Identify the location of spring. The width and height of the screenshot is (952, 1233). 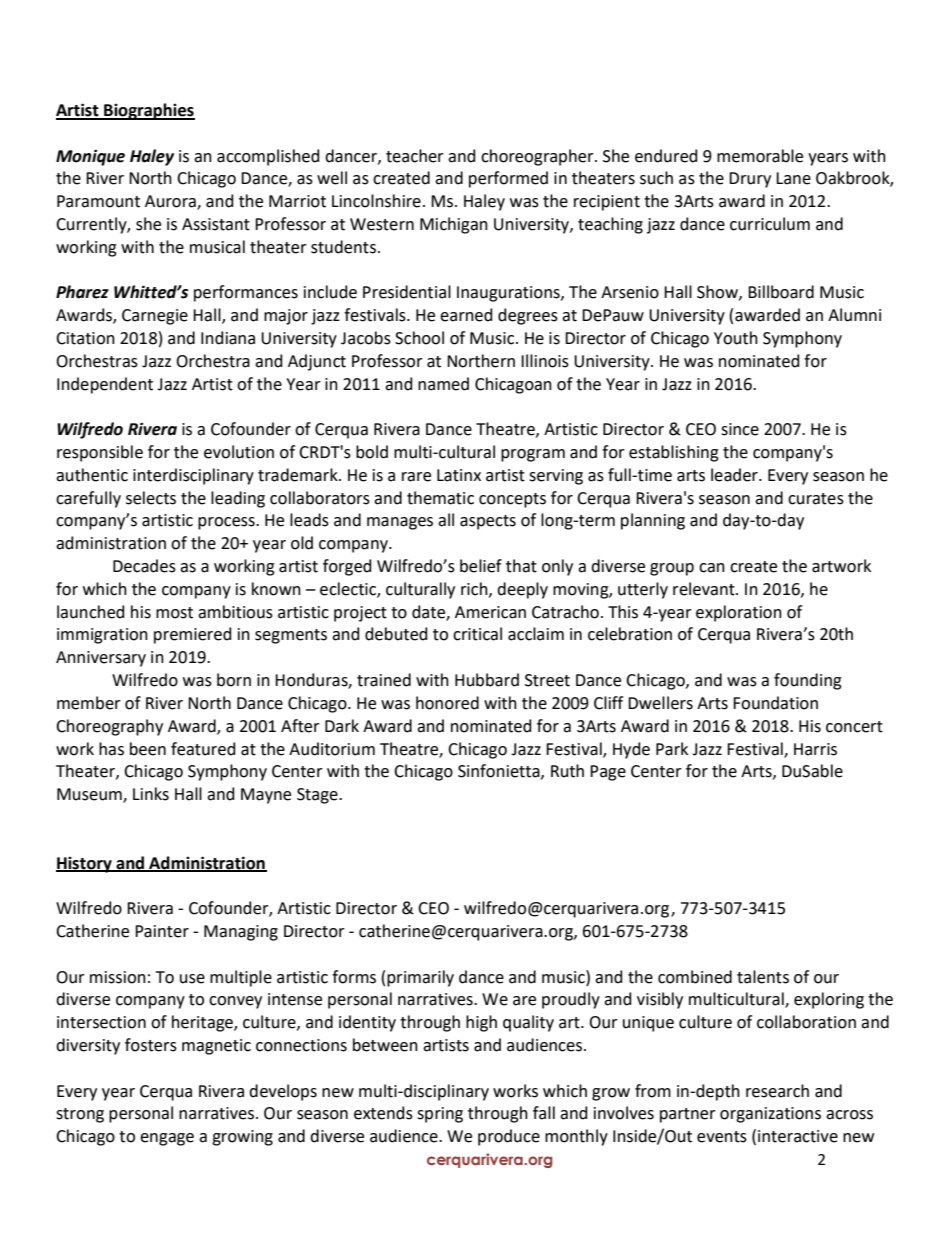
(440, 1115).
